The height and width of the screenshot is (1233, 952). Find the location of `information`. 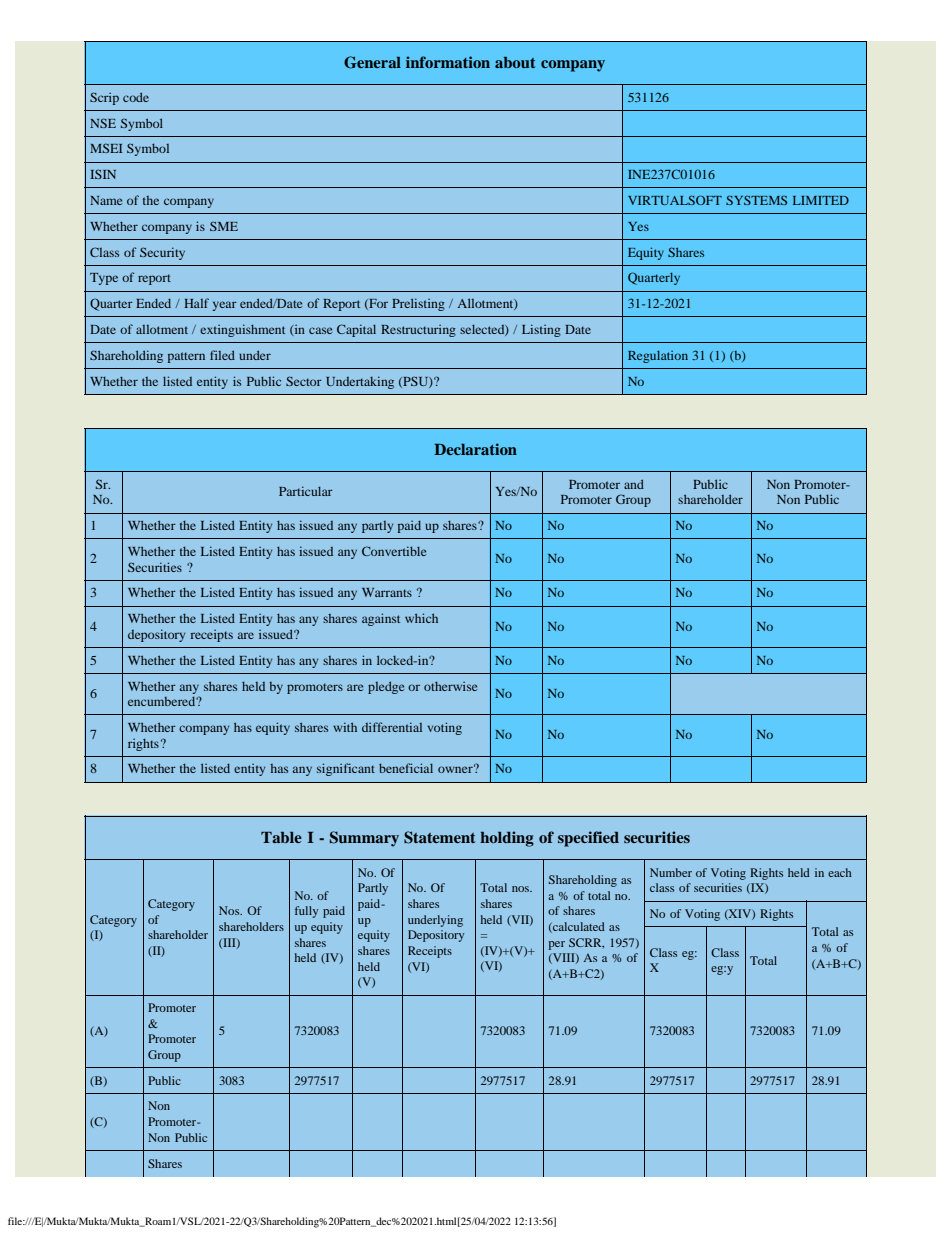

information is located at coordinates (448, 62).
